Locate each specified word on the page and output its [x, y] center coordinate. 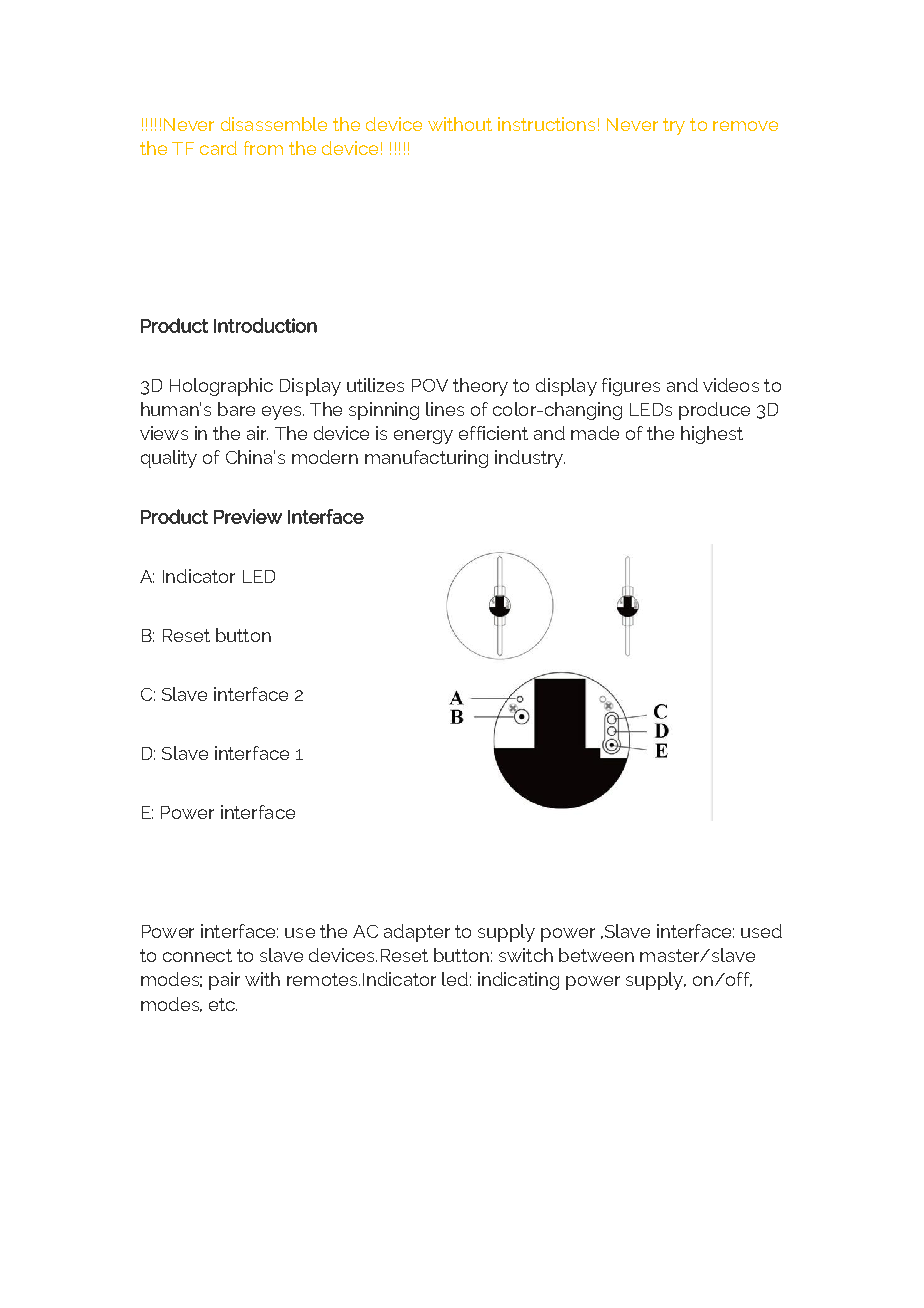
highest [712, 435]
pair [224, 981]
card [218, 148]
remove [745, 126]
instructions [546, 124]
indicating [518, 981]
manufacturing [426, 459]
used [761, 931]
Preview [248, 516]
